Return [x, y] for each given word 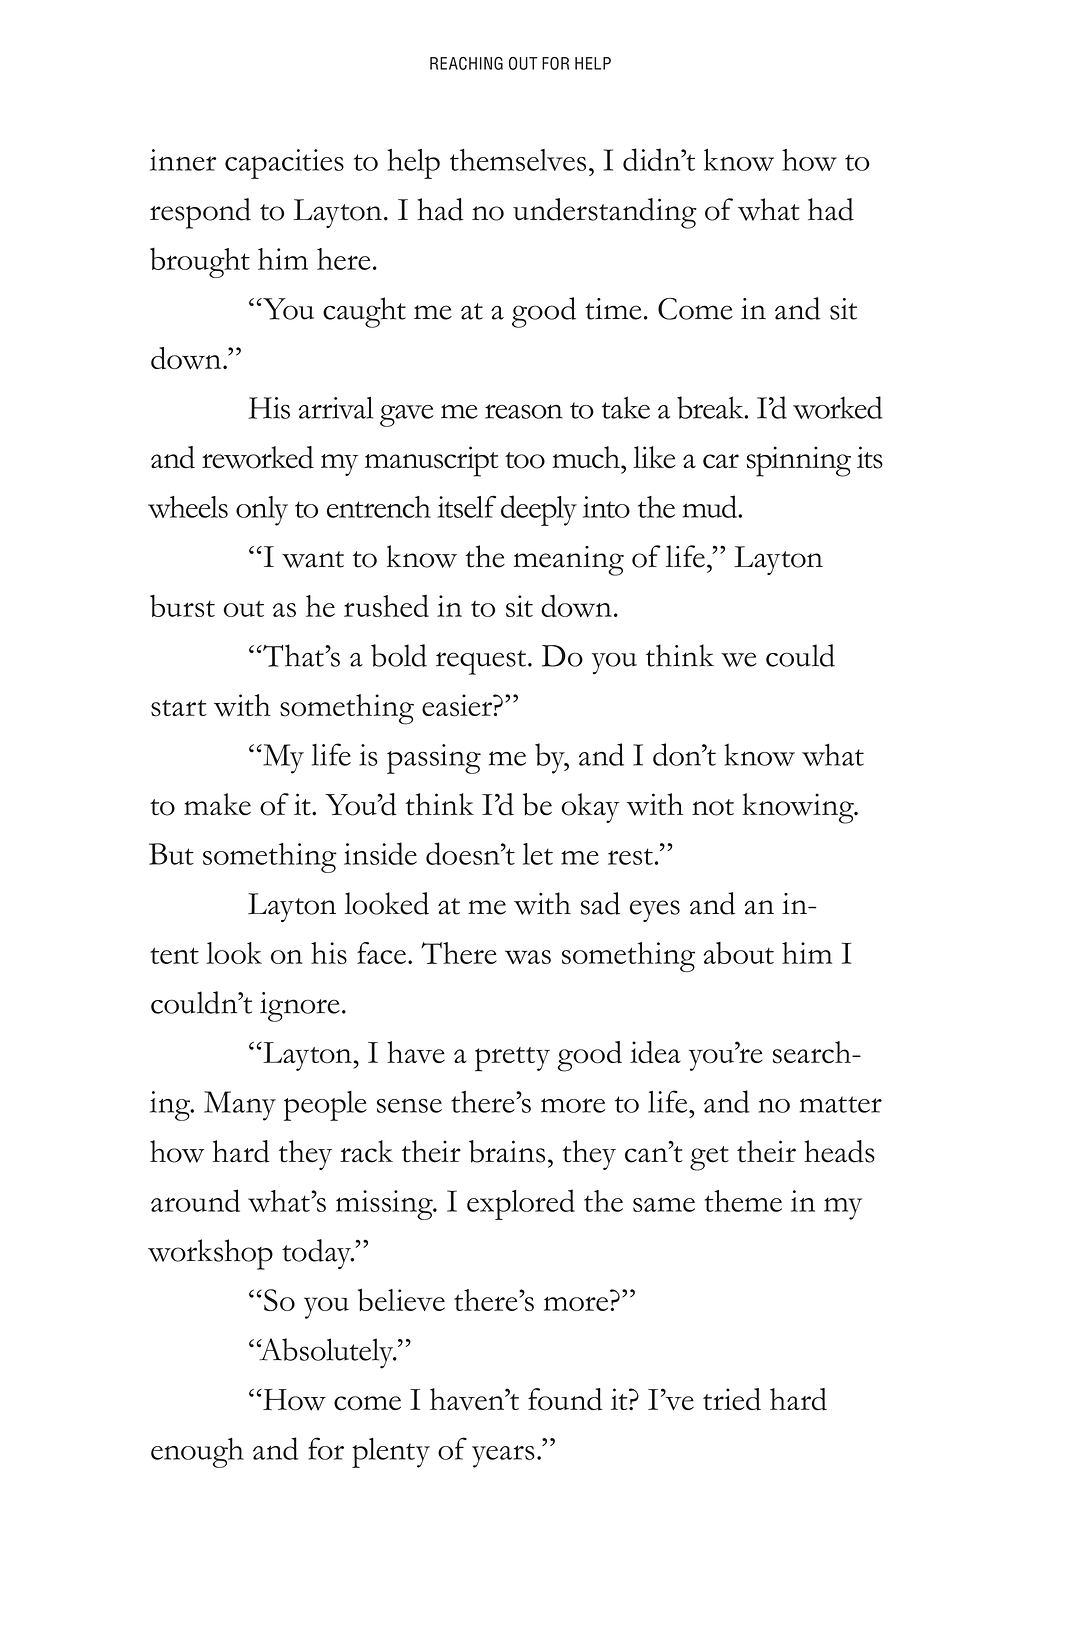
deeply [539, 510]
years [503, 1456]
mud [711, 506]
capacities [284, 164]
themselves [518, 160]
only [262, 511]
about [739, 953]
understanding [605, 213]
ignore [300, 1007]
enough [197, 1453]
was [528, 957]
